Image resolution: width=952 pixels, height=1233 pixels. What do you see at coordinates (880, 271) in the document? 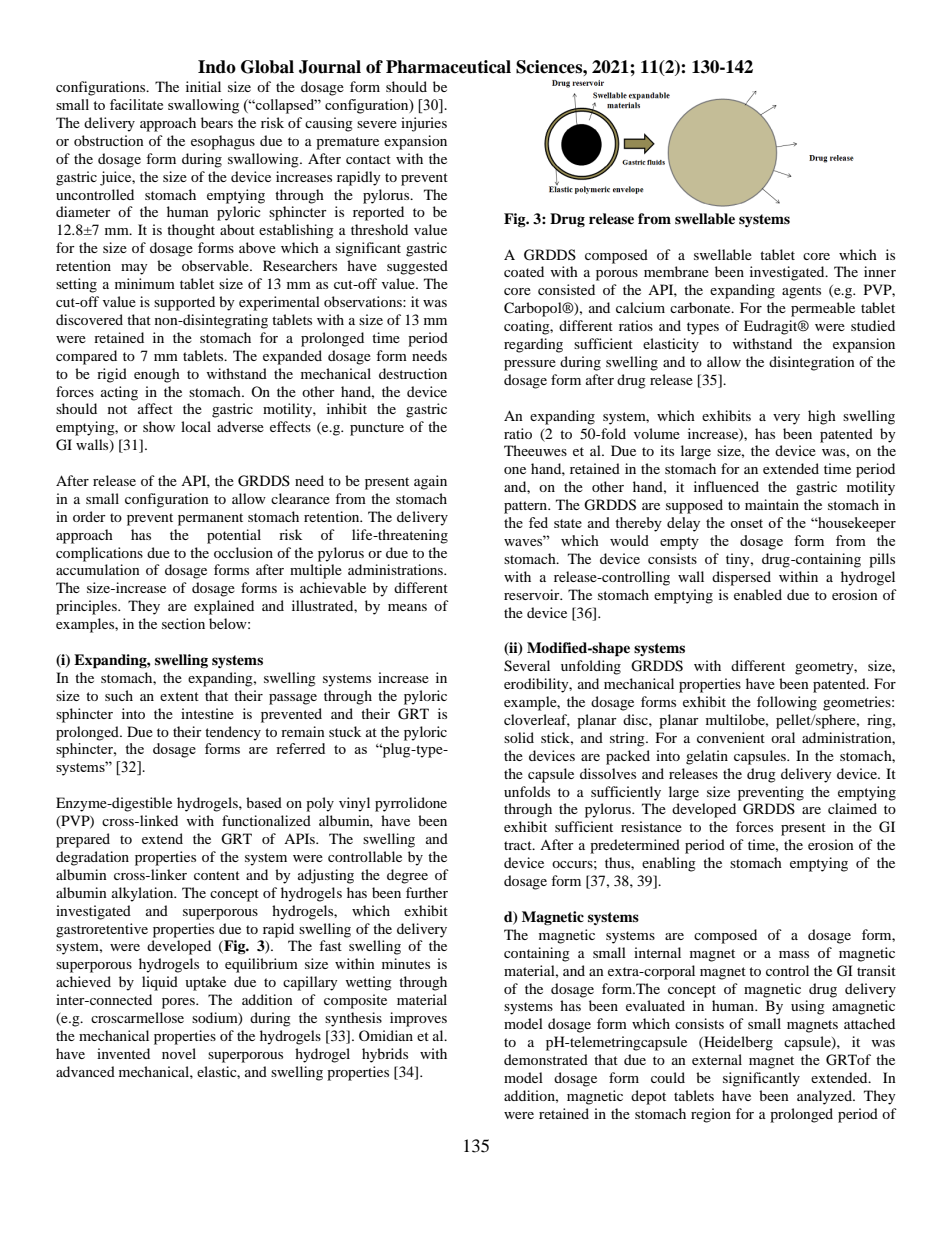
I see `inner` at bounding box center [880, 271].
